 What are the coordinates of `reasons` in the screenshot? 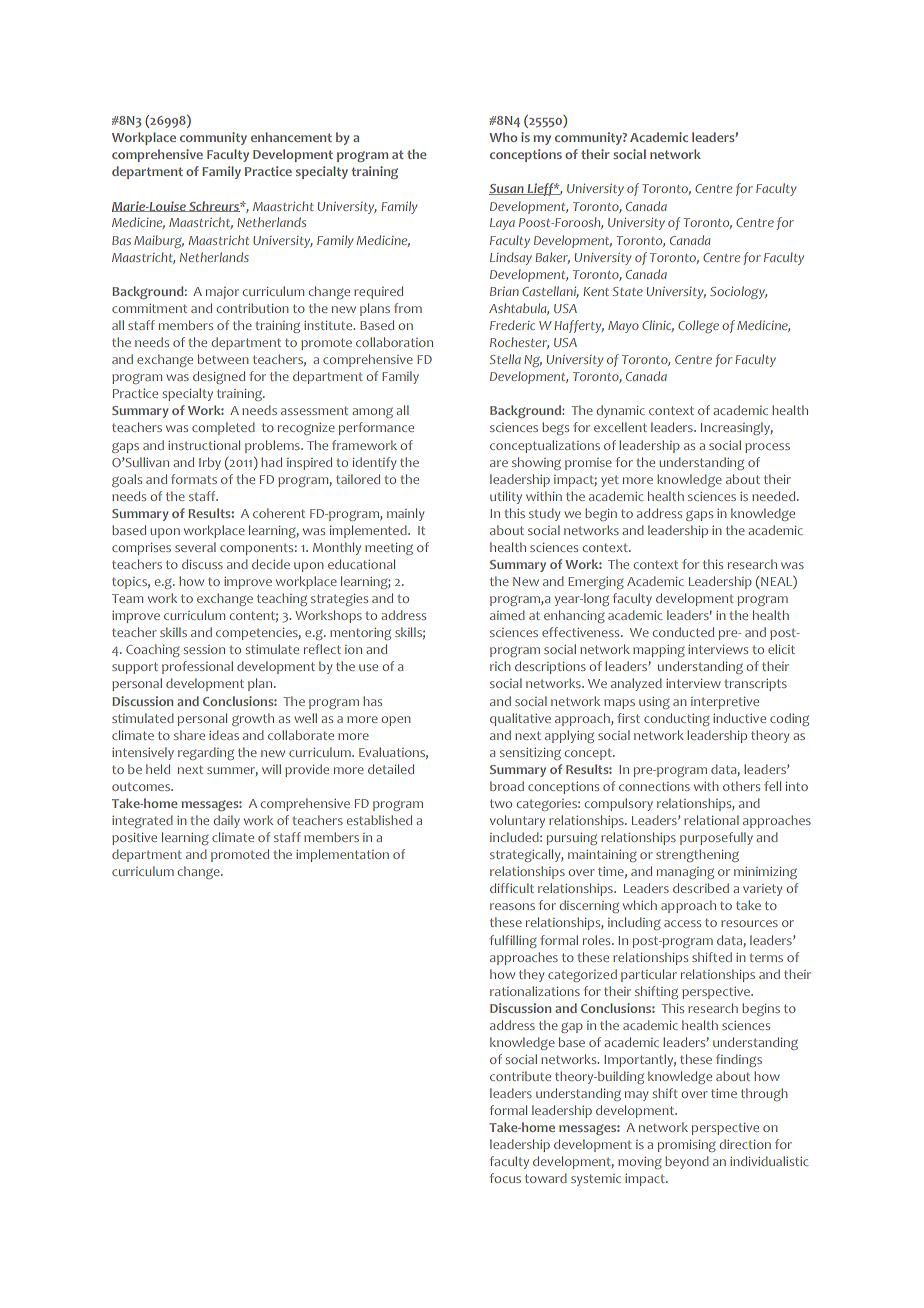 It's located at (512, 906).
